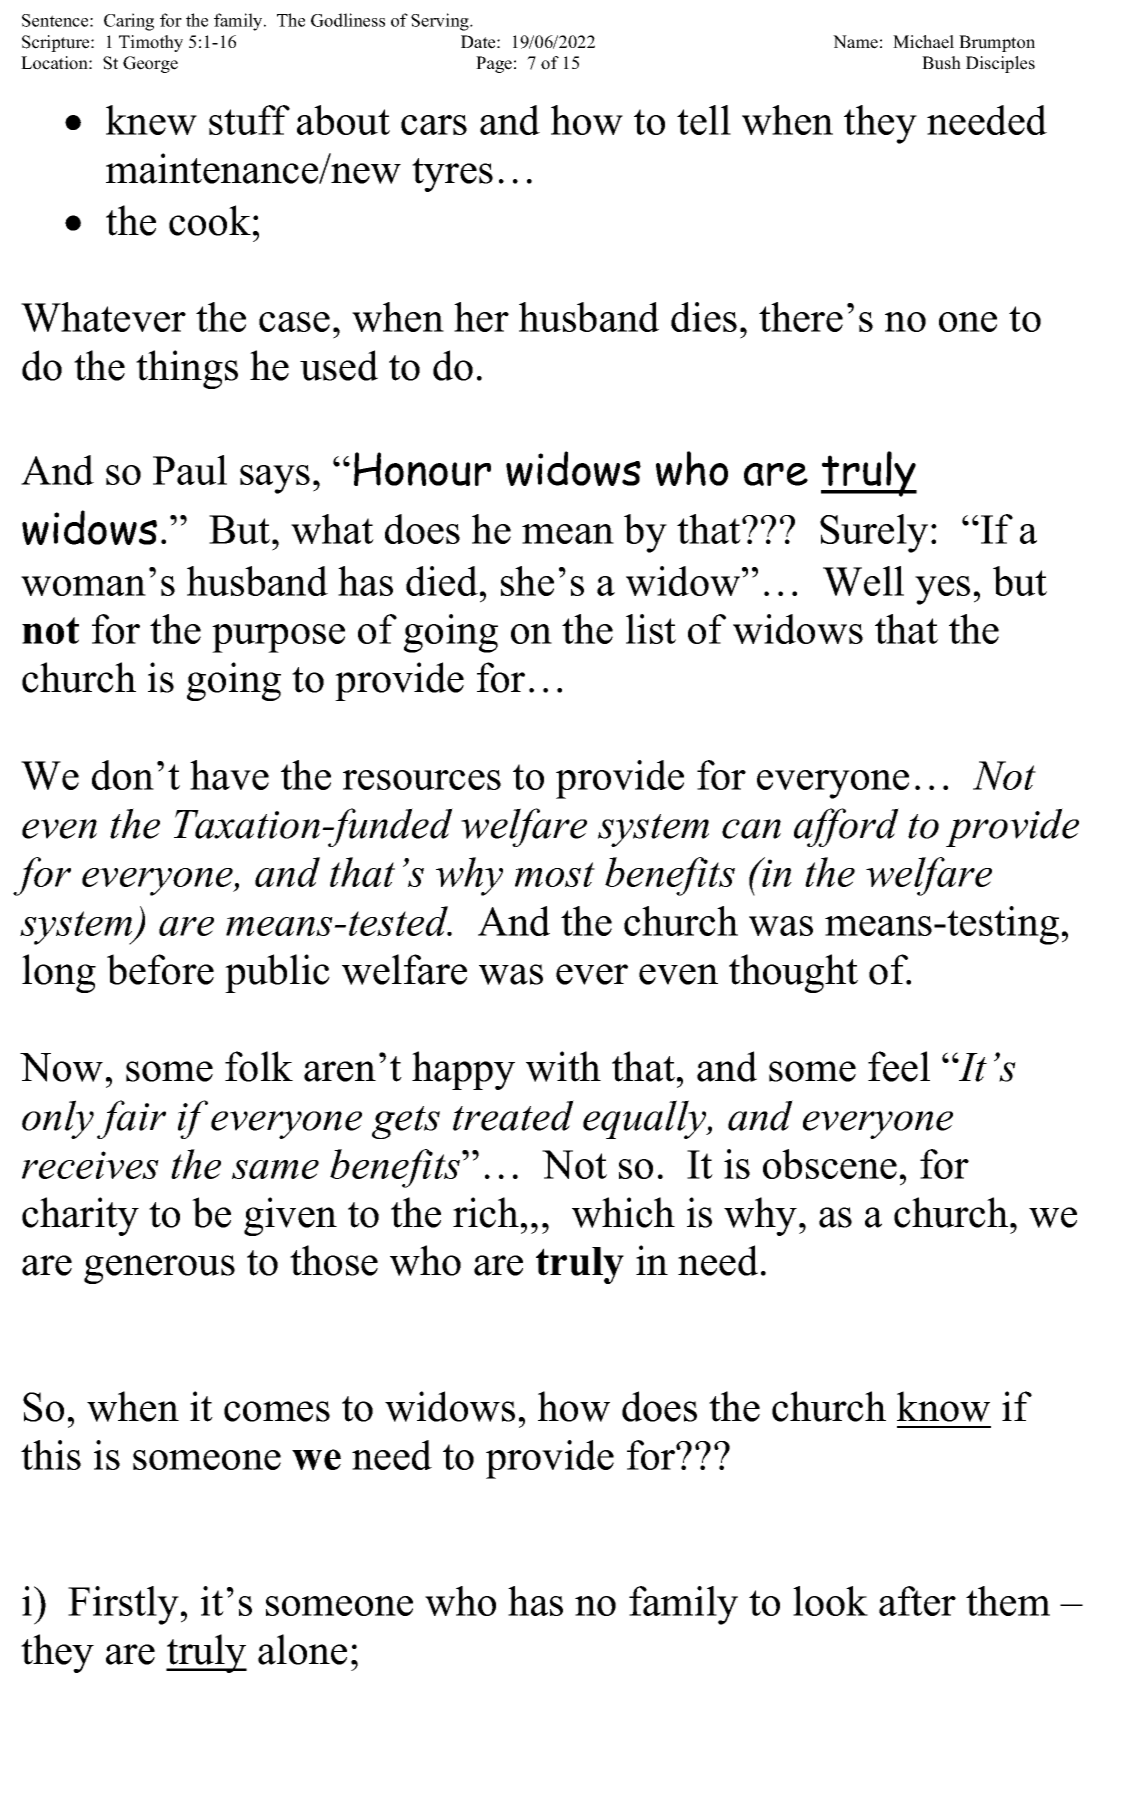  What do you see at coordinates (899, 1066) in the screenshot?
I see `feel` at bounding box center [899, 1066].
